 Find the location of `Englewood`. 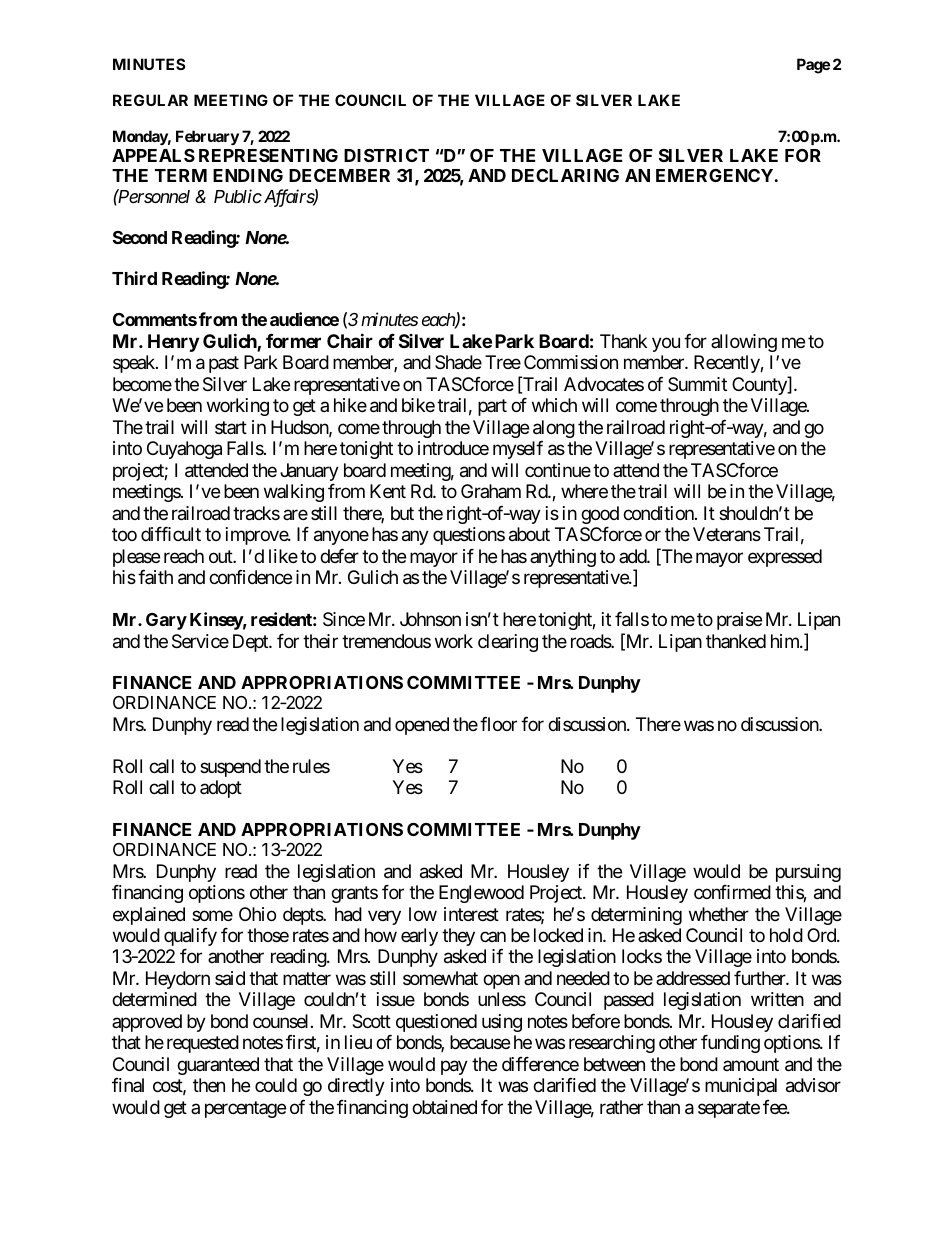

Englewood is located at coordinates (481, 894).
